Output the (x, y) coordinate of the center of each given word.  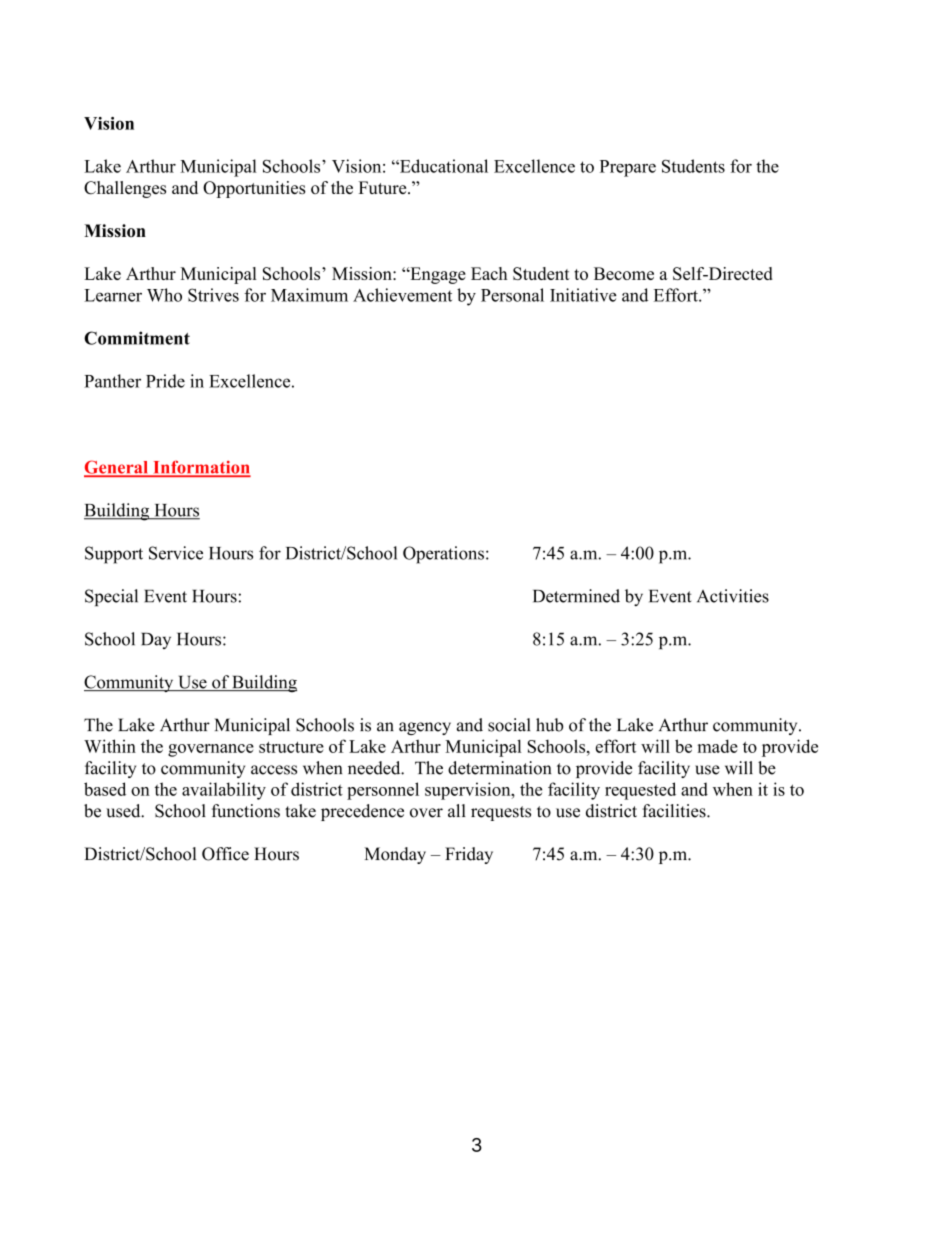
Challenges (125, 189)
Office (225, 854)
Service (176, 553)
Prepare (628, 168)
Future (384, 187)
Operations (443, 555)
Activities (733, 596)
